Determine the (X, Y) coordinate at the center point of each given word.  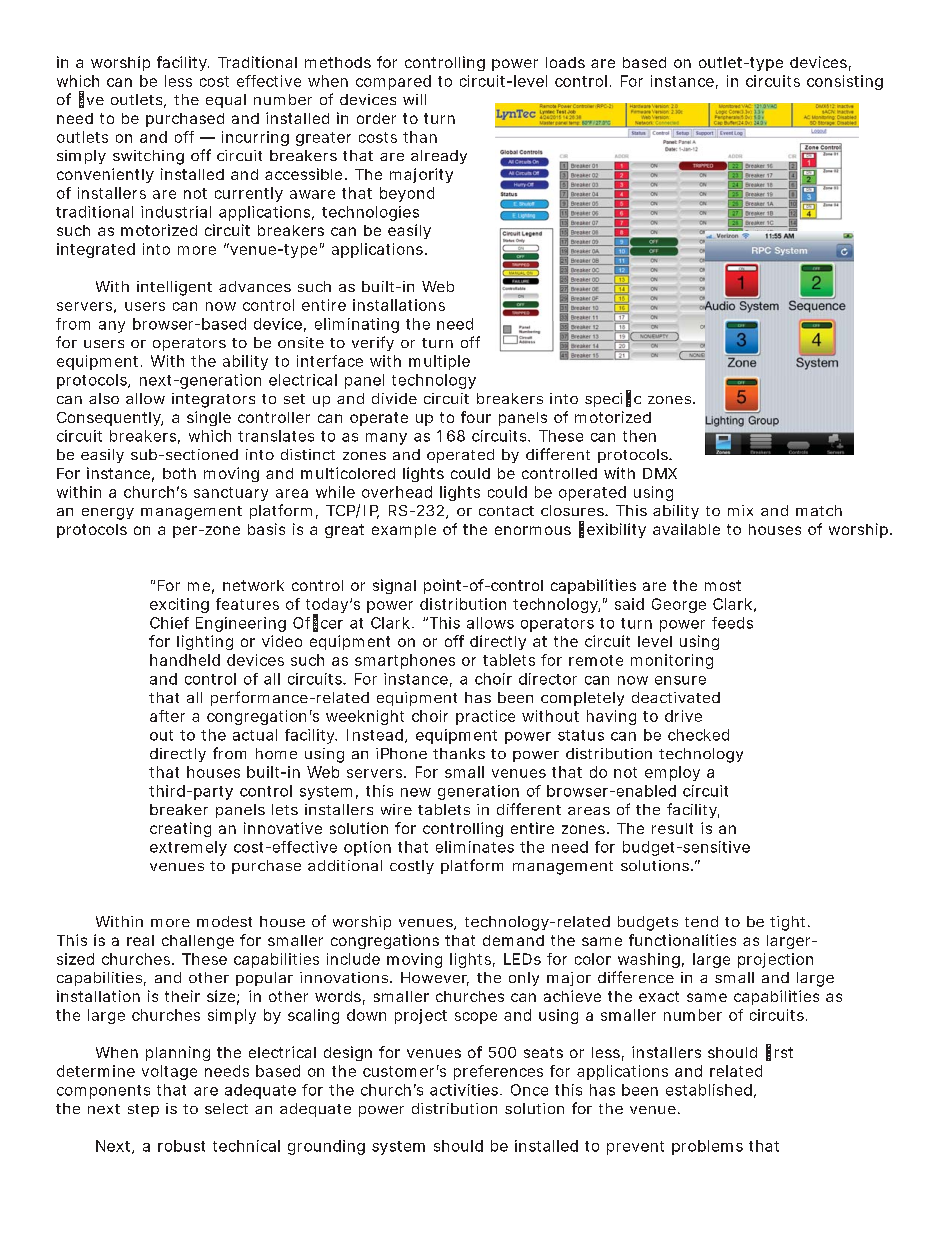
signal (394, 586)
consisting (845, 82)
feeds (732, 623)
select (226, 1108)
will (414, 99)
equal (226, 101)
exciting (179, 605)
